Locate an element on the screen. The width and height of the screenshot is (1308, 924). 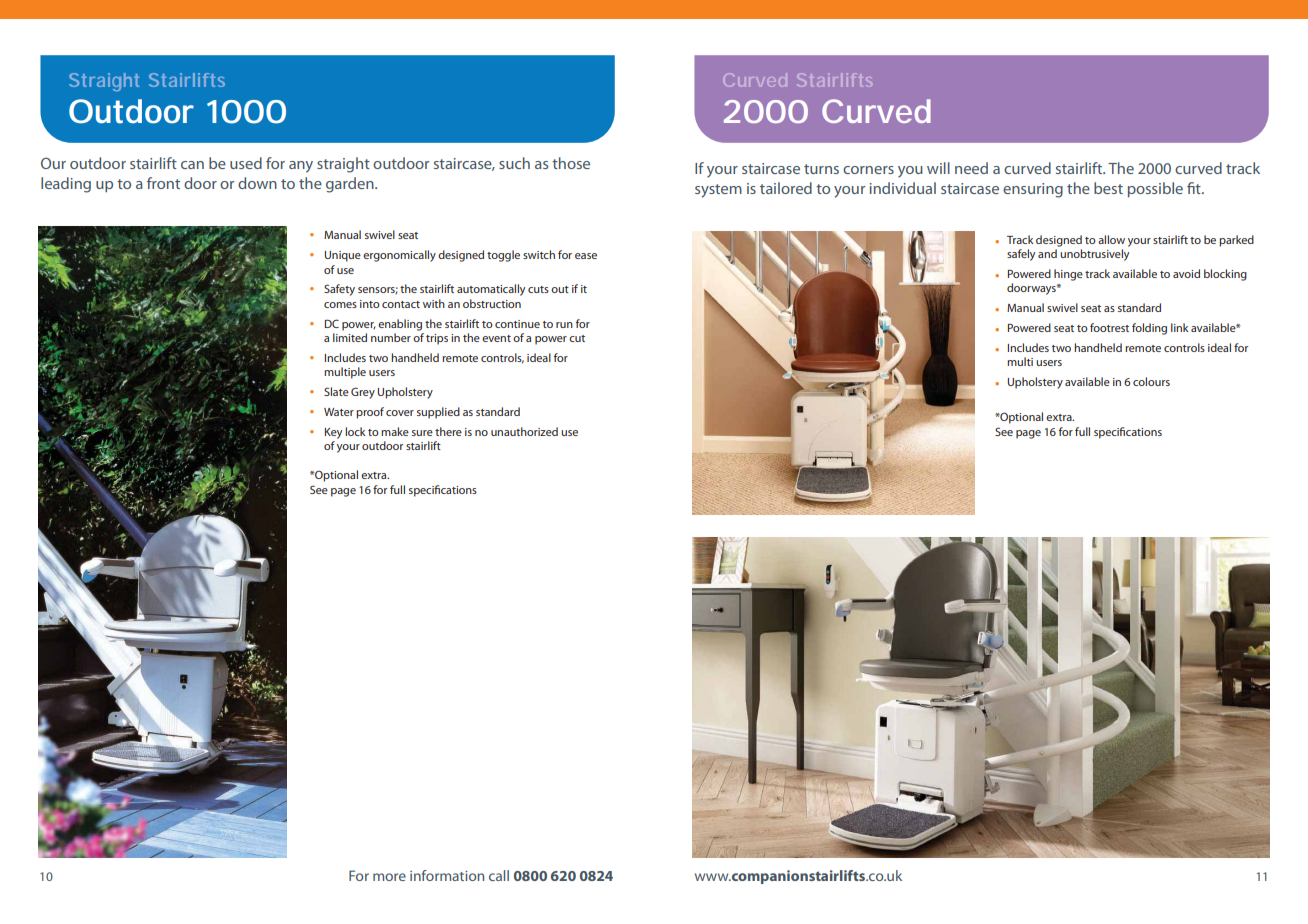
system is located at coordinates (718, 191).
